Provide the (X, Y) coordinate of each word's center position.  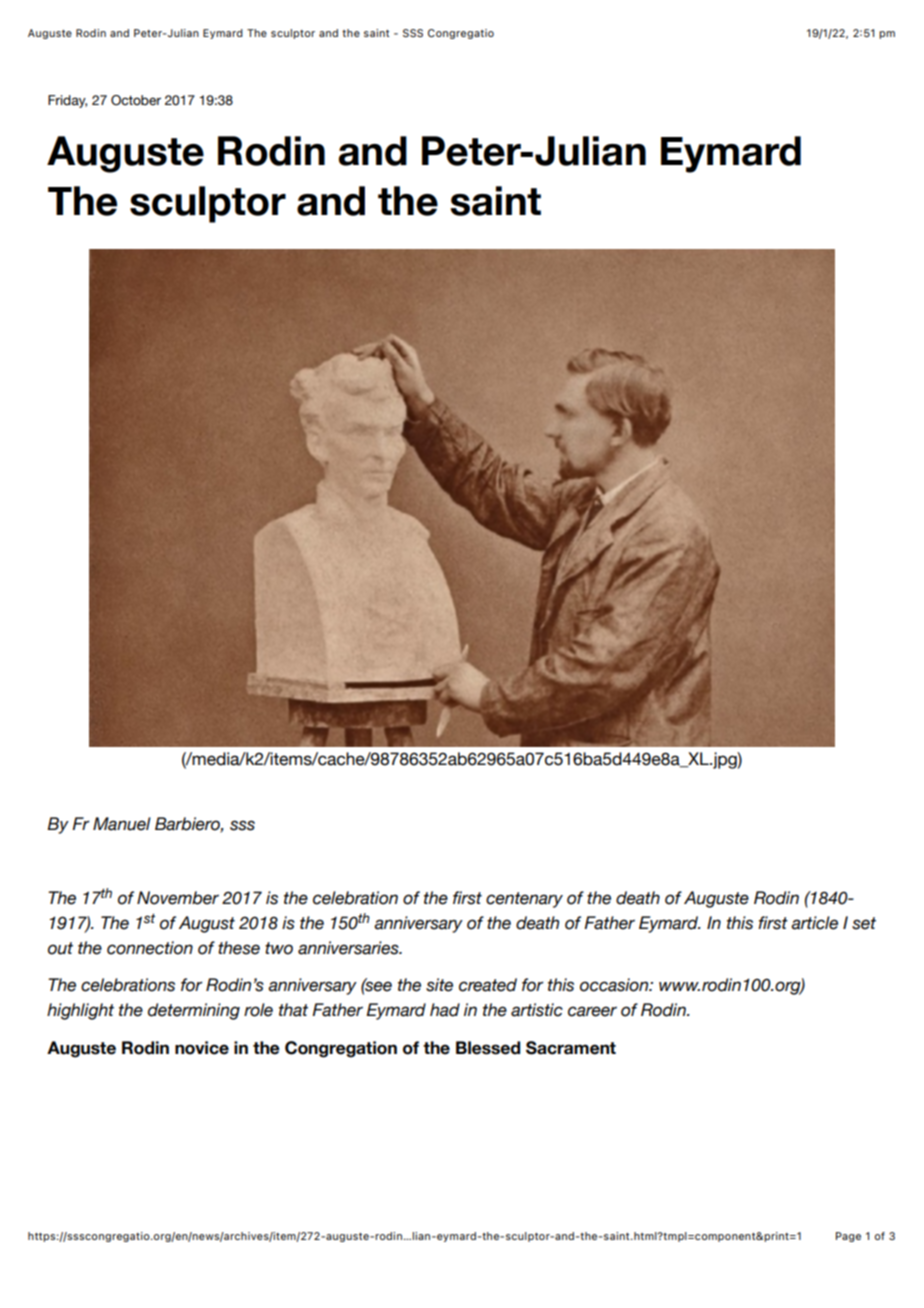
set (864, 923)
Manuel (122, 824)
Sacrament (571, 1048)
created (488, 985)
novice (202, 1048)
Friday (67, 101)
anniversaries (349, 948)
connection (150, 948)
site (439, 985)
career (592, 1011)
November (178, 898)
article (814, 923)
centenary (524, 900)
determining (194, 1011)
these (239, 948)
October (136, 100)
